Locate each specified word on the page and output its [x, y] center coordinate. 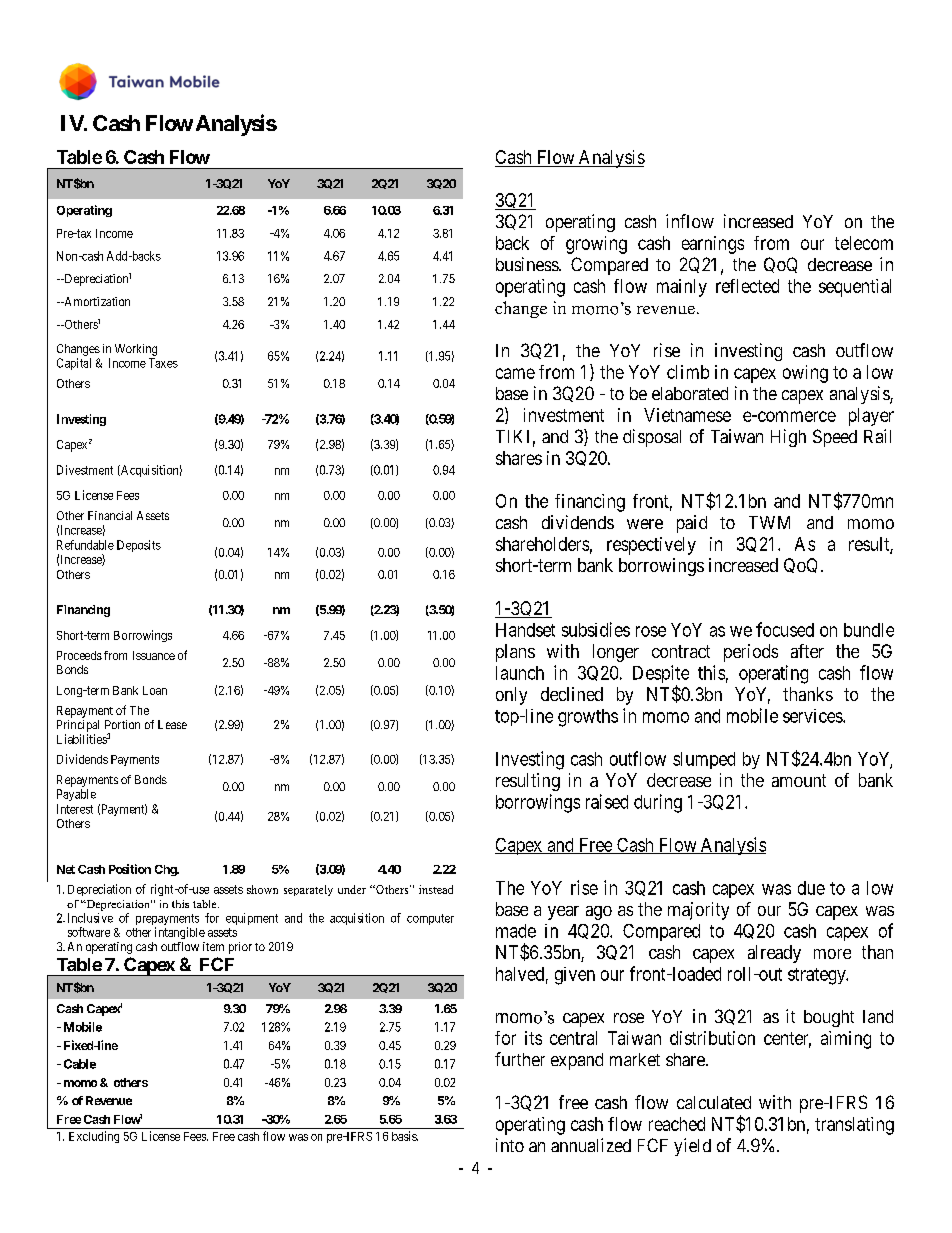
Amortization [96, 301]
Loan [155, 690]
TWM [769, 522]
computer [430, 919]
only [511, 696]
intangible [180, 933]
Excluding [94, 1137]
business [528, 264]
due [811, 888]
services [813, 716]
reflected [747, 286]
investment [564, 415]
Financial [110, 515]
